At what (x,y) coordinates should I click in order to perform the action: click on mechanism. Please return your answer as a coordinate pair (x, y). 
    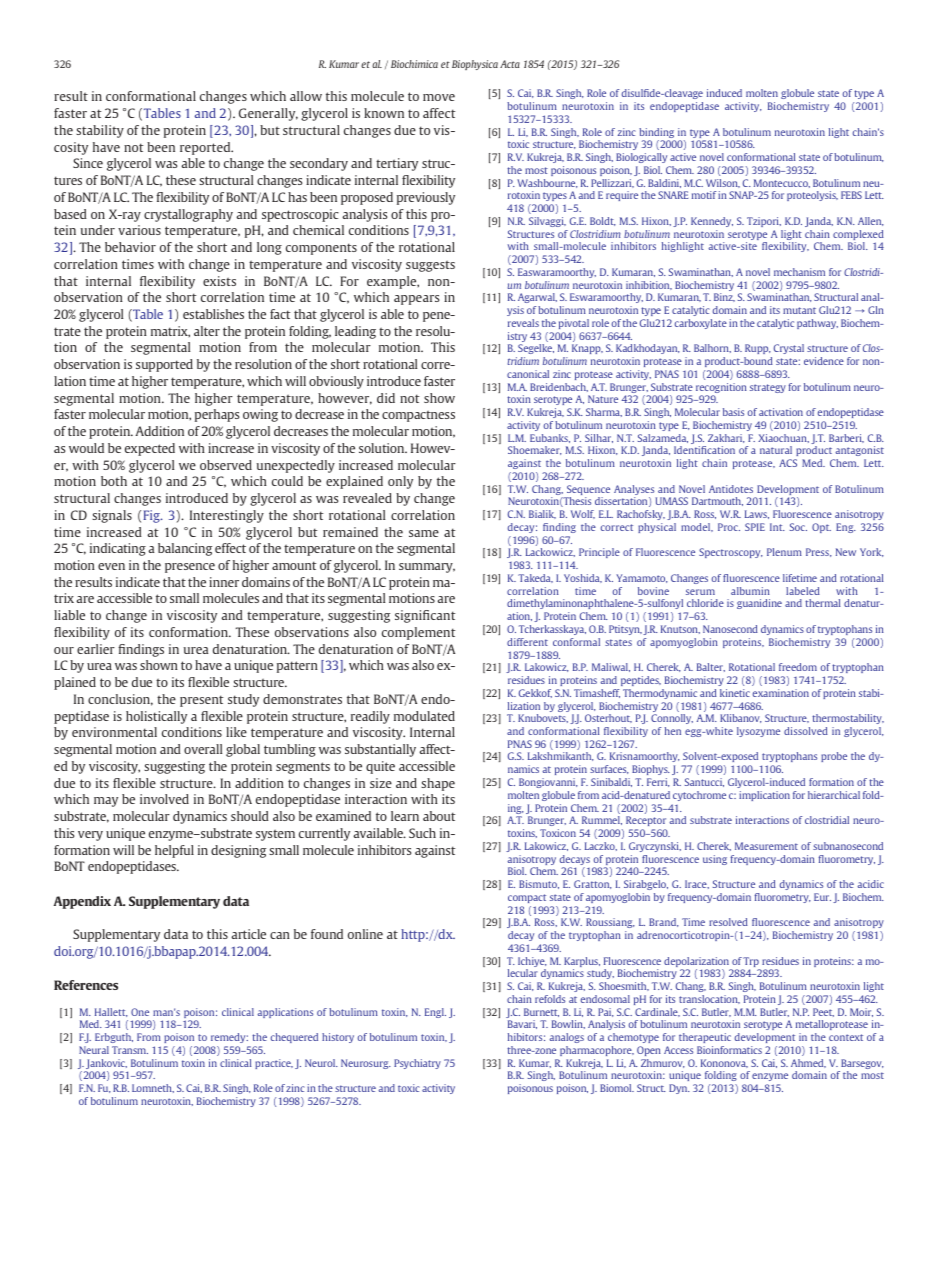
    Looking at the image, I should click on (799, 272).
